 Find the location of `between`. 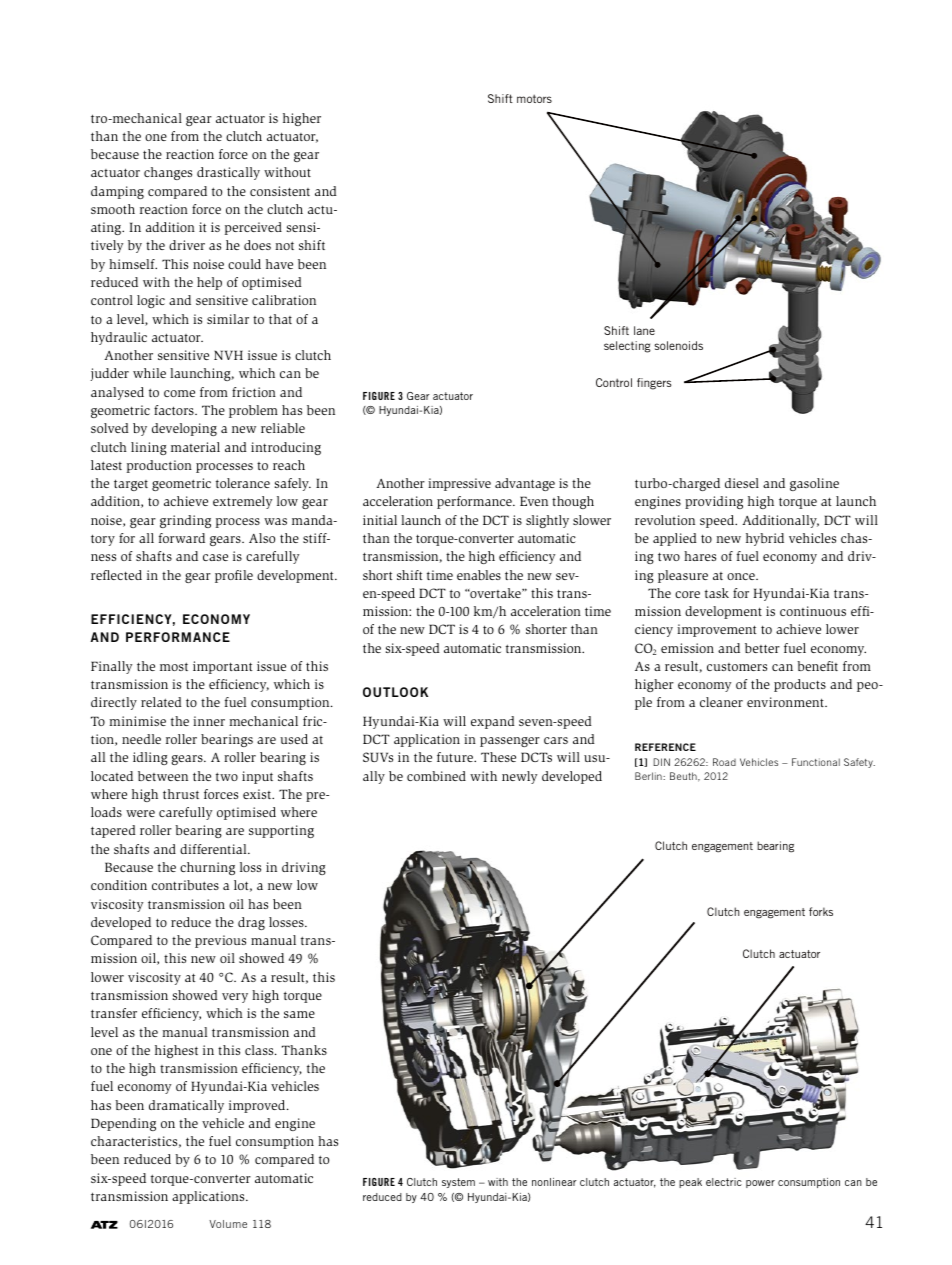

between is located at coordinates (163, 776).
